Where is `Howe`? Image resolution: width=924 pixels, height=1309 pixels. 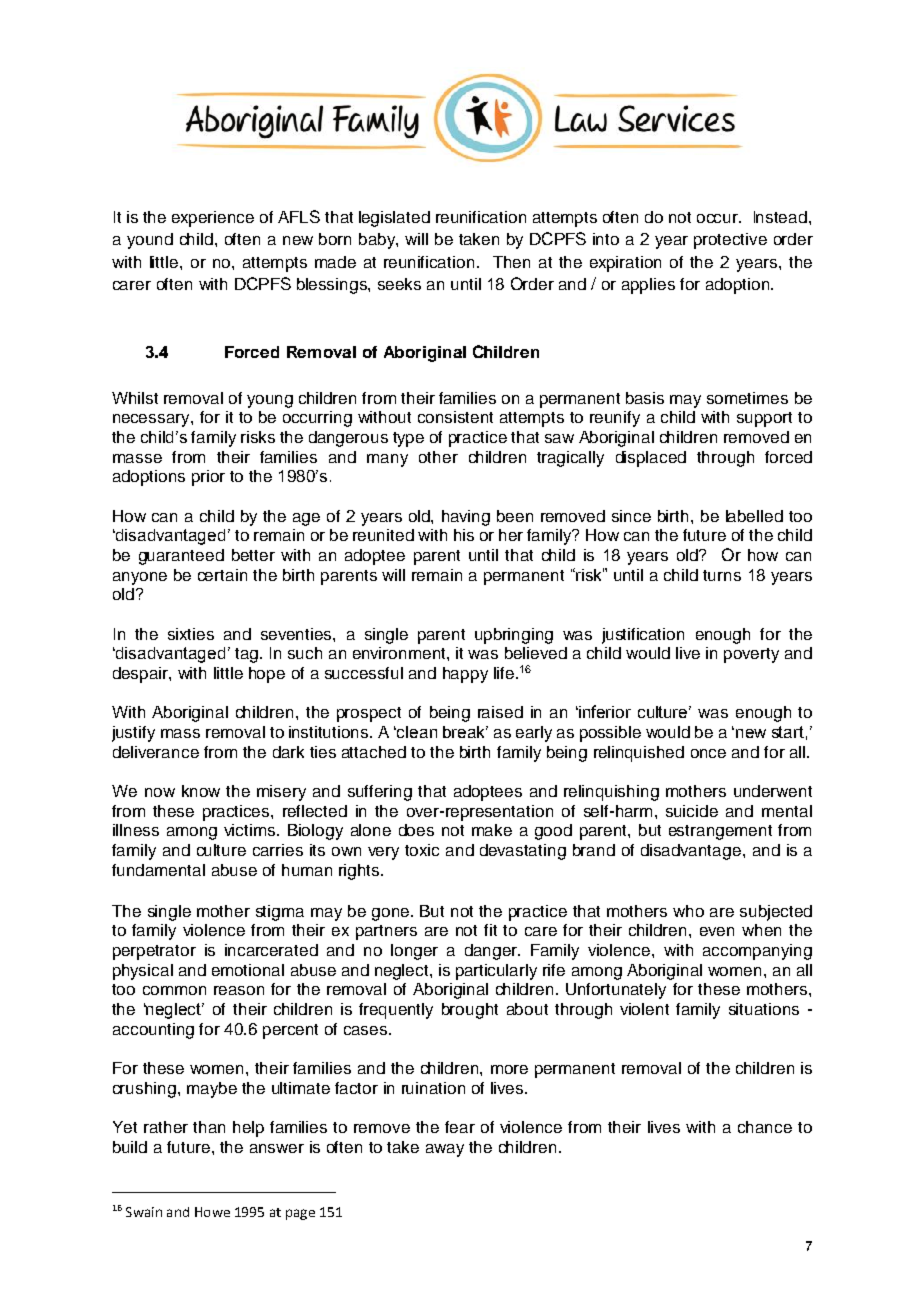
Howe is located at coordinates (212, 1212).
